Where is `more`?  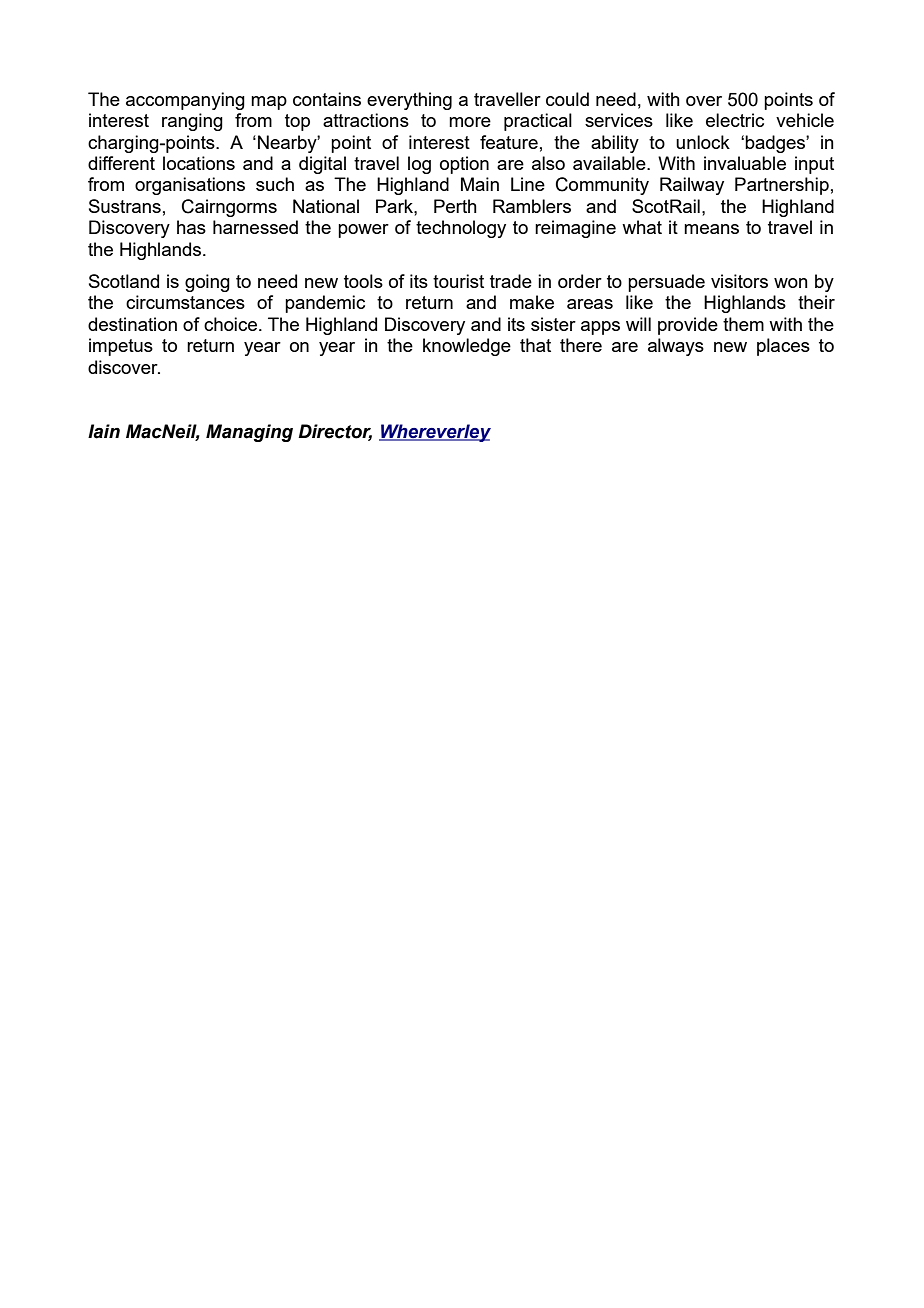
more is located at coordinates (470, 122).
